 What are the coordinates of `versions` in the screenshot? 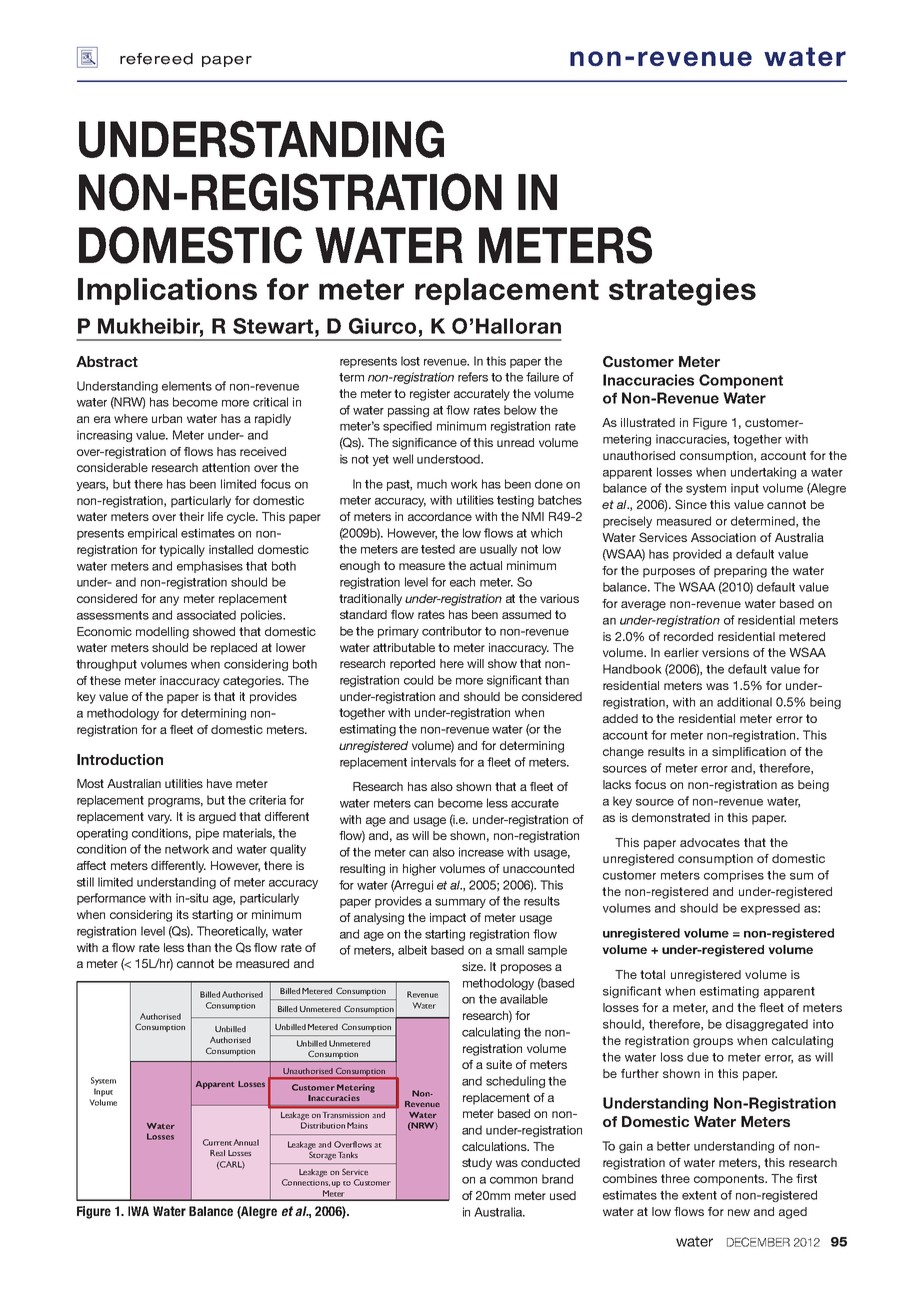 It's located at (725, 652).
